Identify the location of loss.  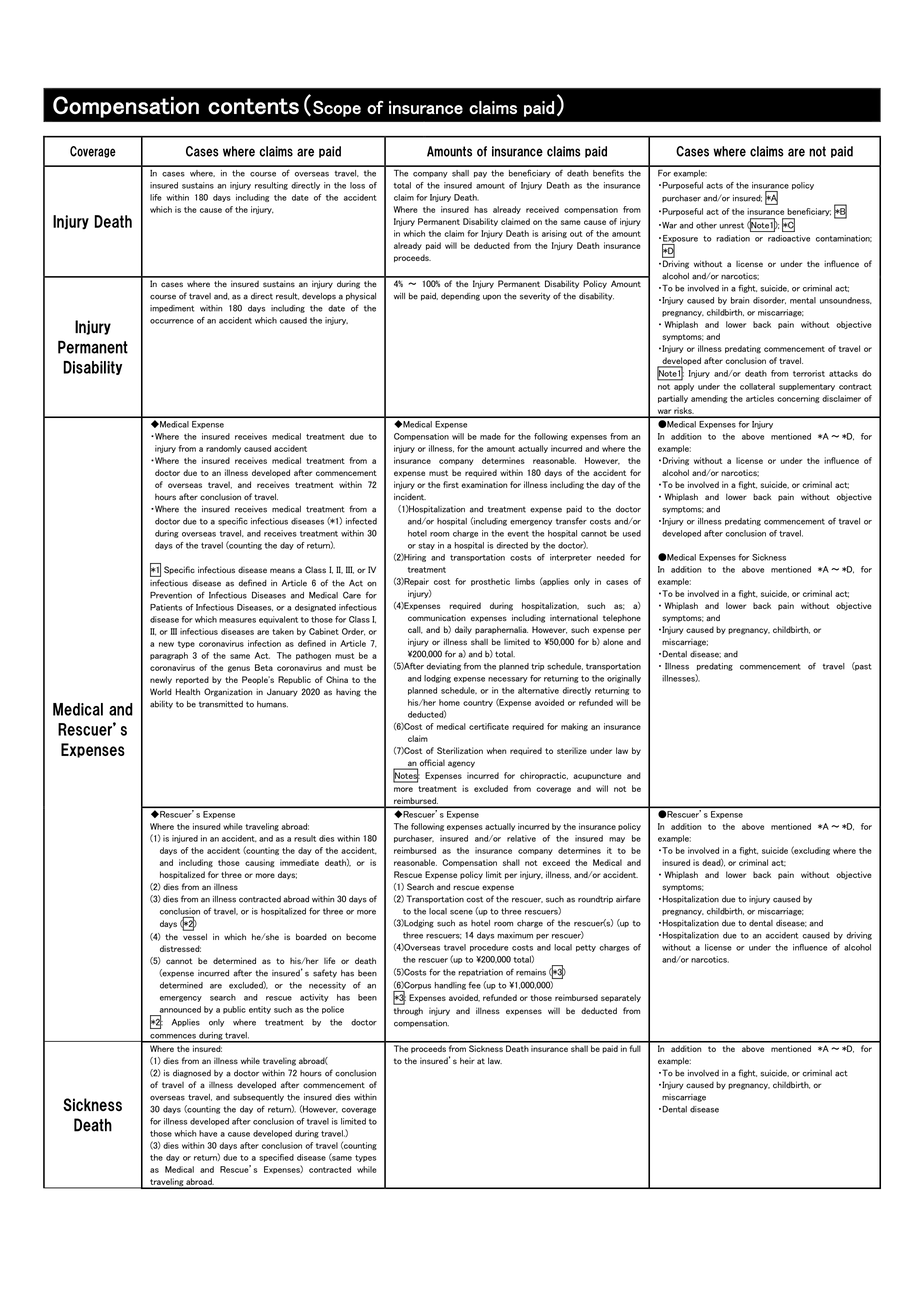
(357, 185).
